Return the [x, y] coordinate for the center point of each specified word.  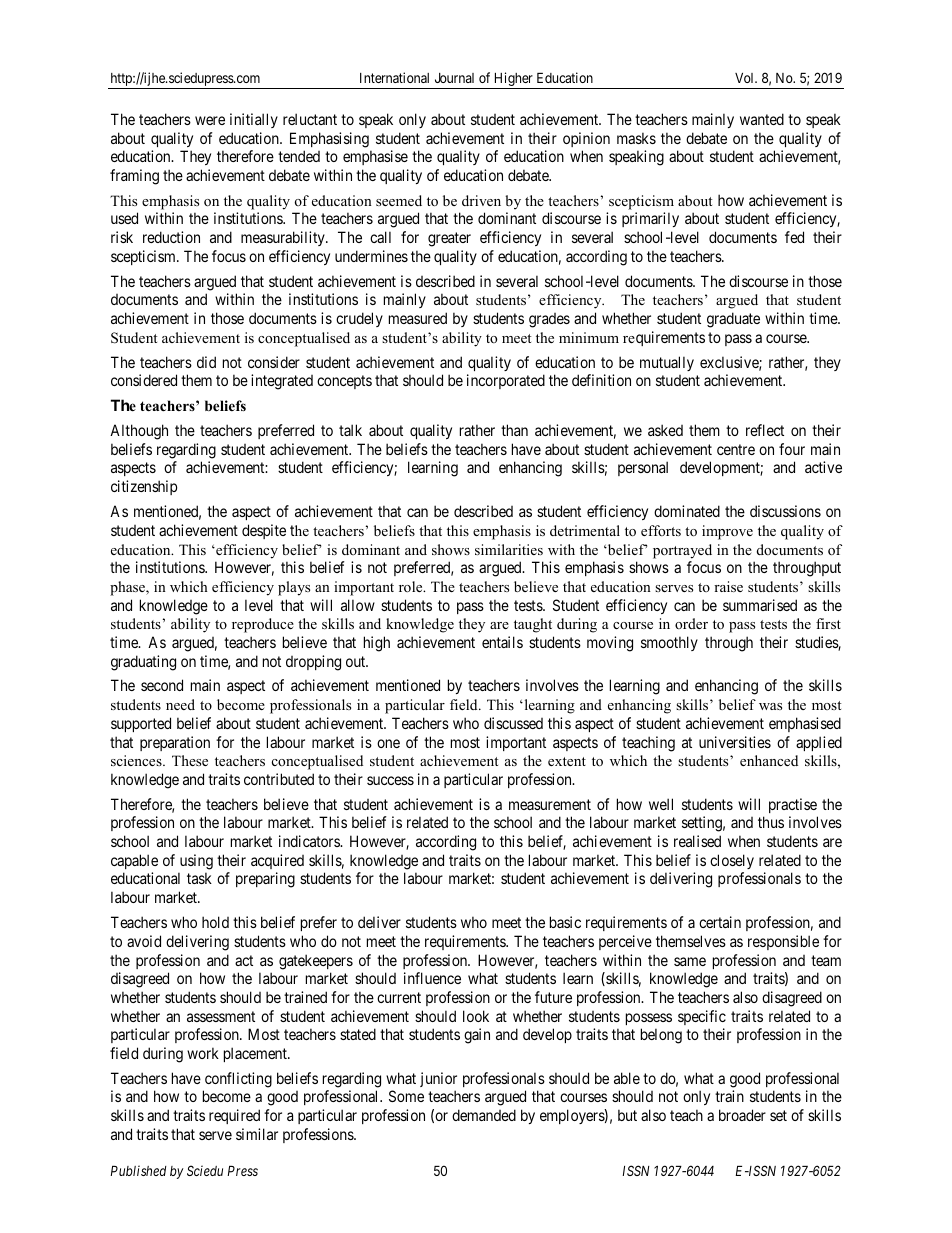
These [190, 760]
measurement [550, 804]
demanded [484, 1115]
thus [771, 822]
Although [139, 432]
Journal [454, 78]
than [514, 430]
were [210, 120]
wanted [762, 119]
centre [736, 449]
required [234, 1116]
